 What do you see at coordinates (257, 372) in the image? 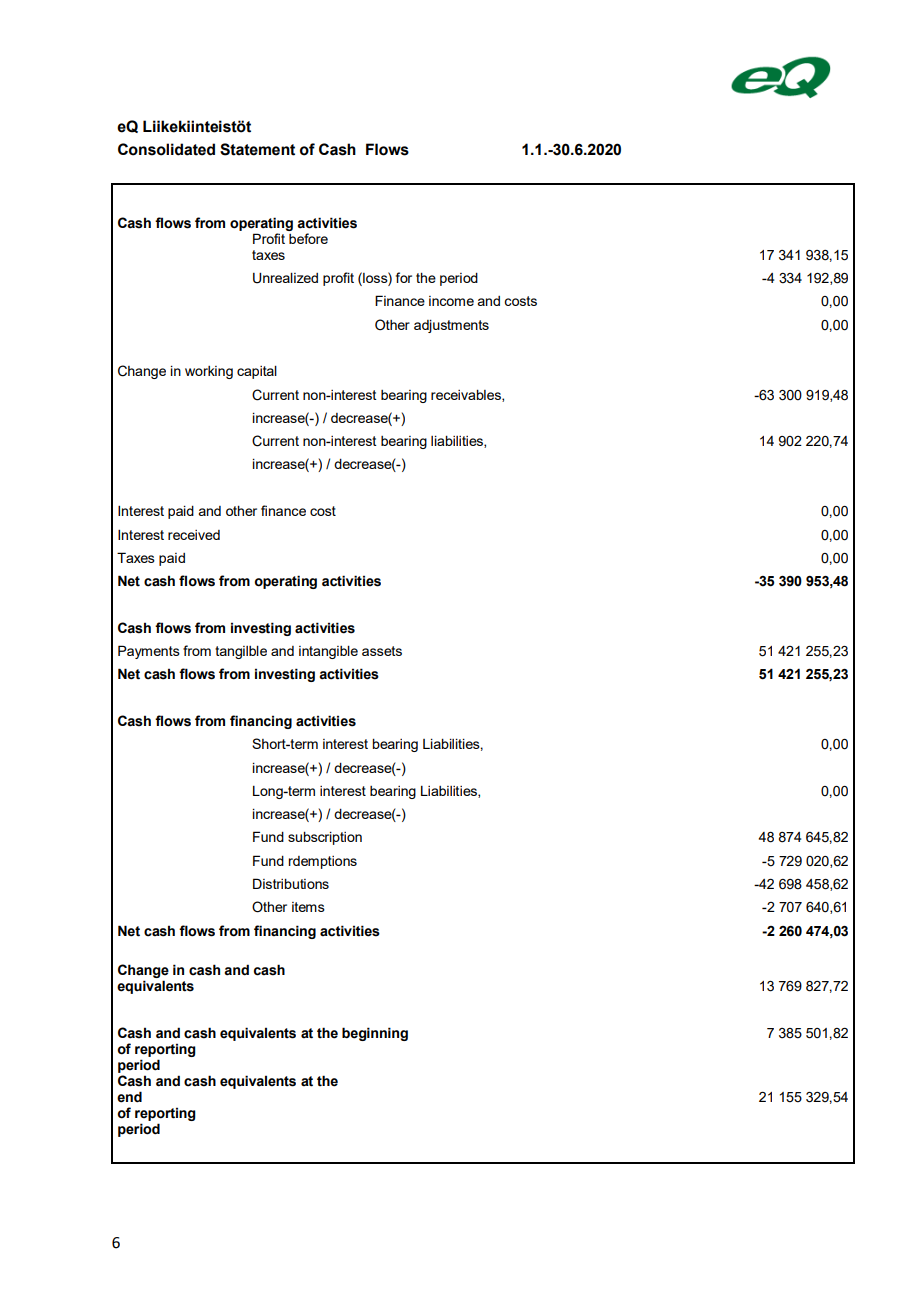
I see `capital` at bounding box center [257, 372].
